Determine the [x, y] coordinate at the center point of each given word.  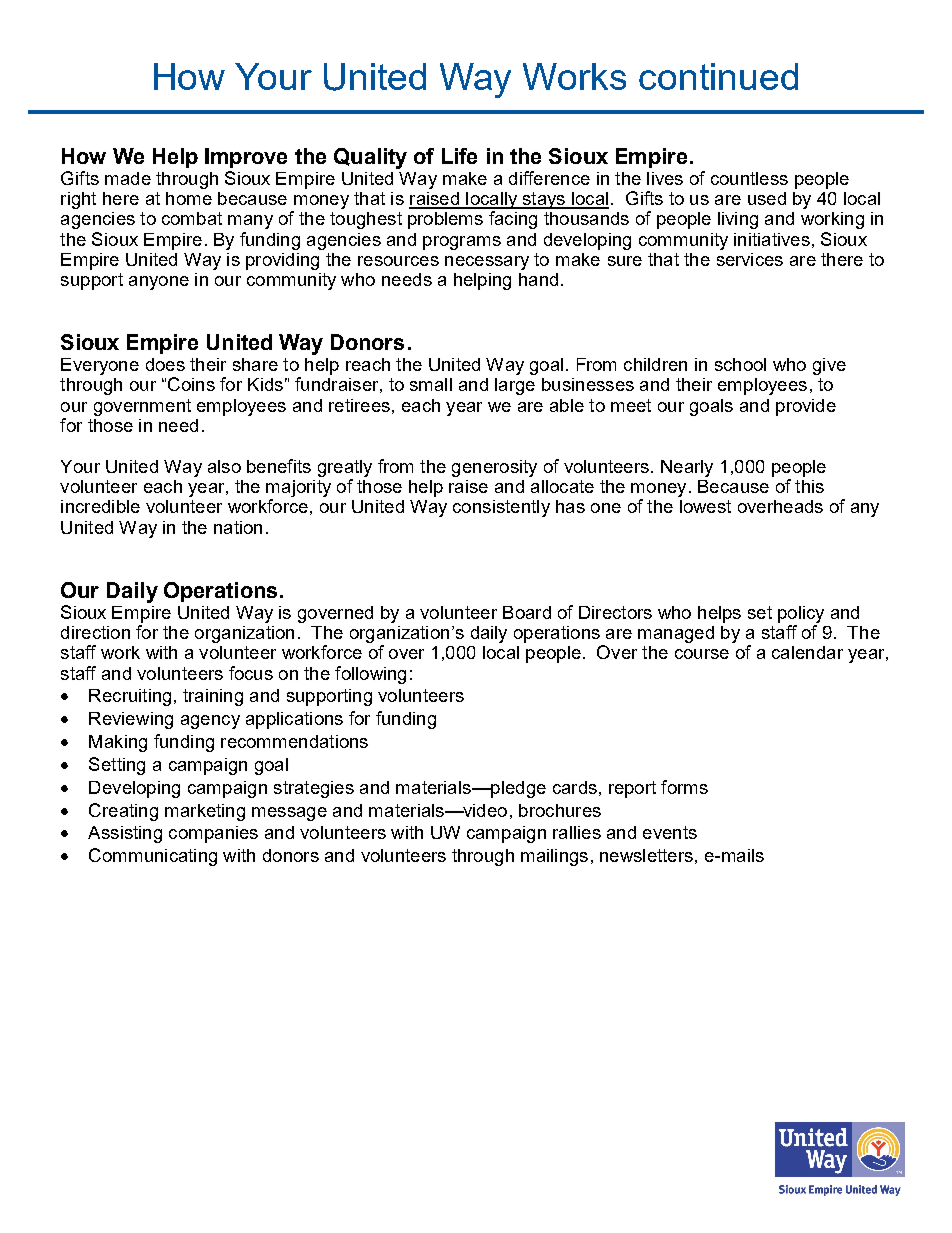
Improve [246, 158]
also [224, 466]
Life [459, 156]
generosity [494, 468]
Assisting [125, 834]
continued [718, 76]
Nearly [687, 468]
